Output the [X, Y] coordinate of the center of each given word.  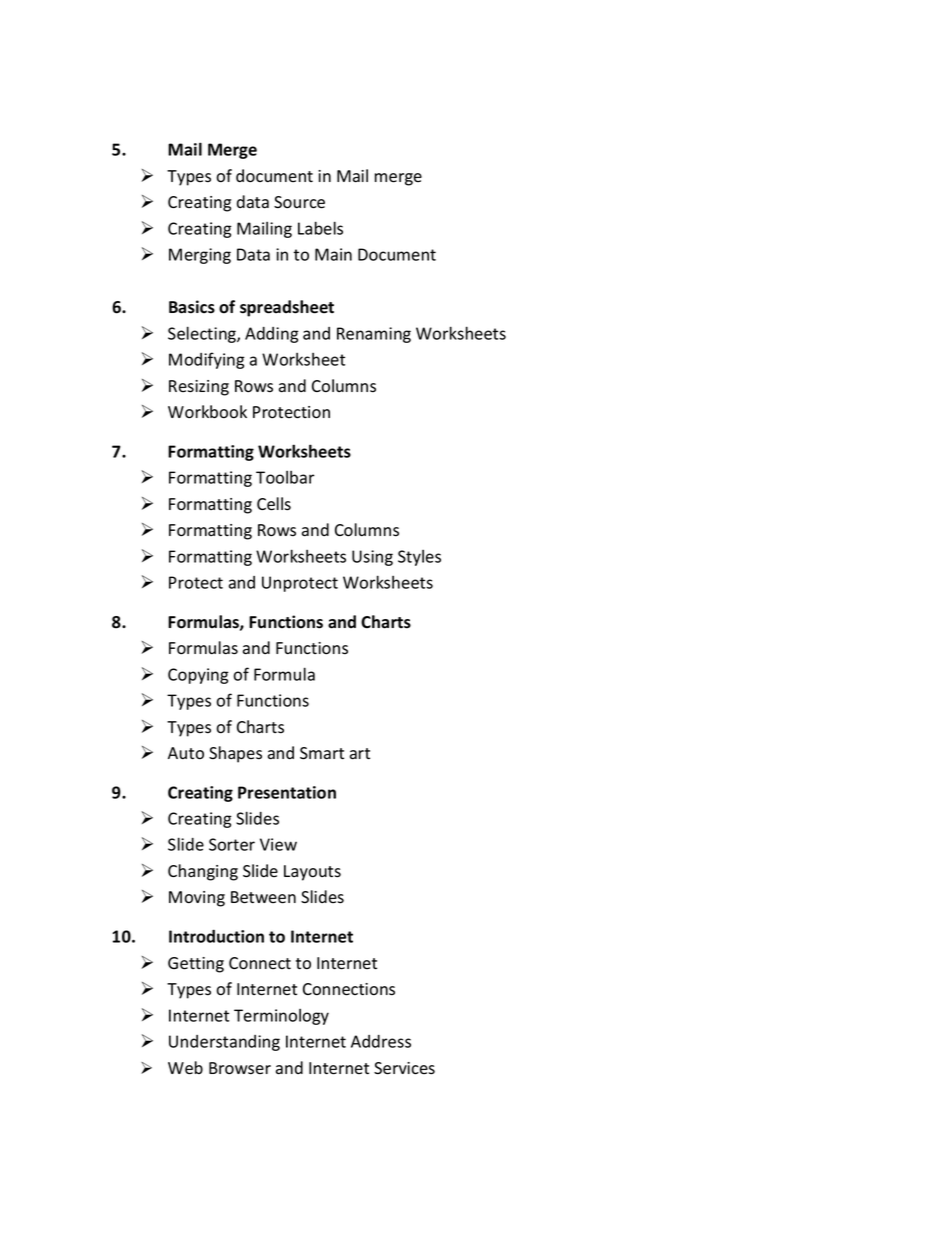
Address [381, 1041]
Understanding [224, 1043]
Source [299, 202]
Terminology [281, 1017]
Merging [200, 256]
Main [333, 254]
